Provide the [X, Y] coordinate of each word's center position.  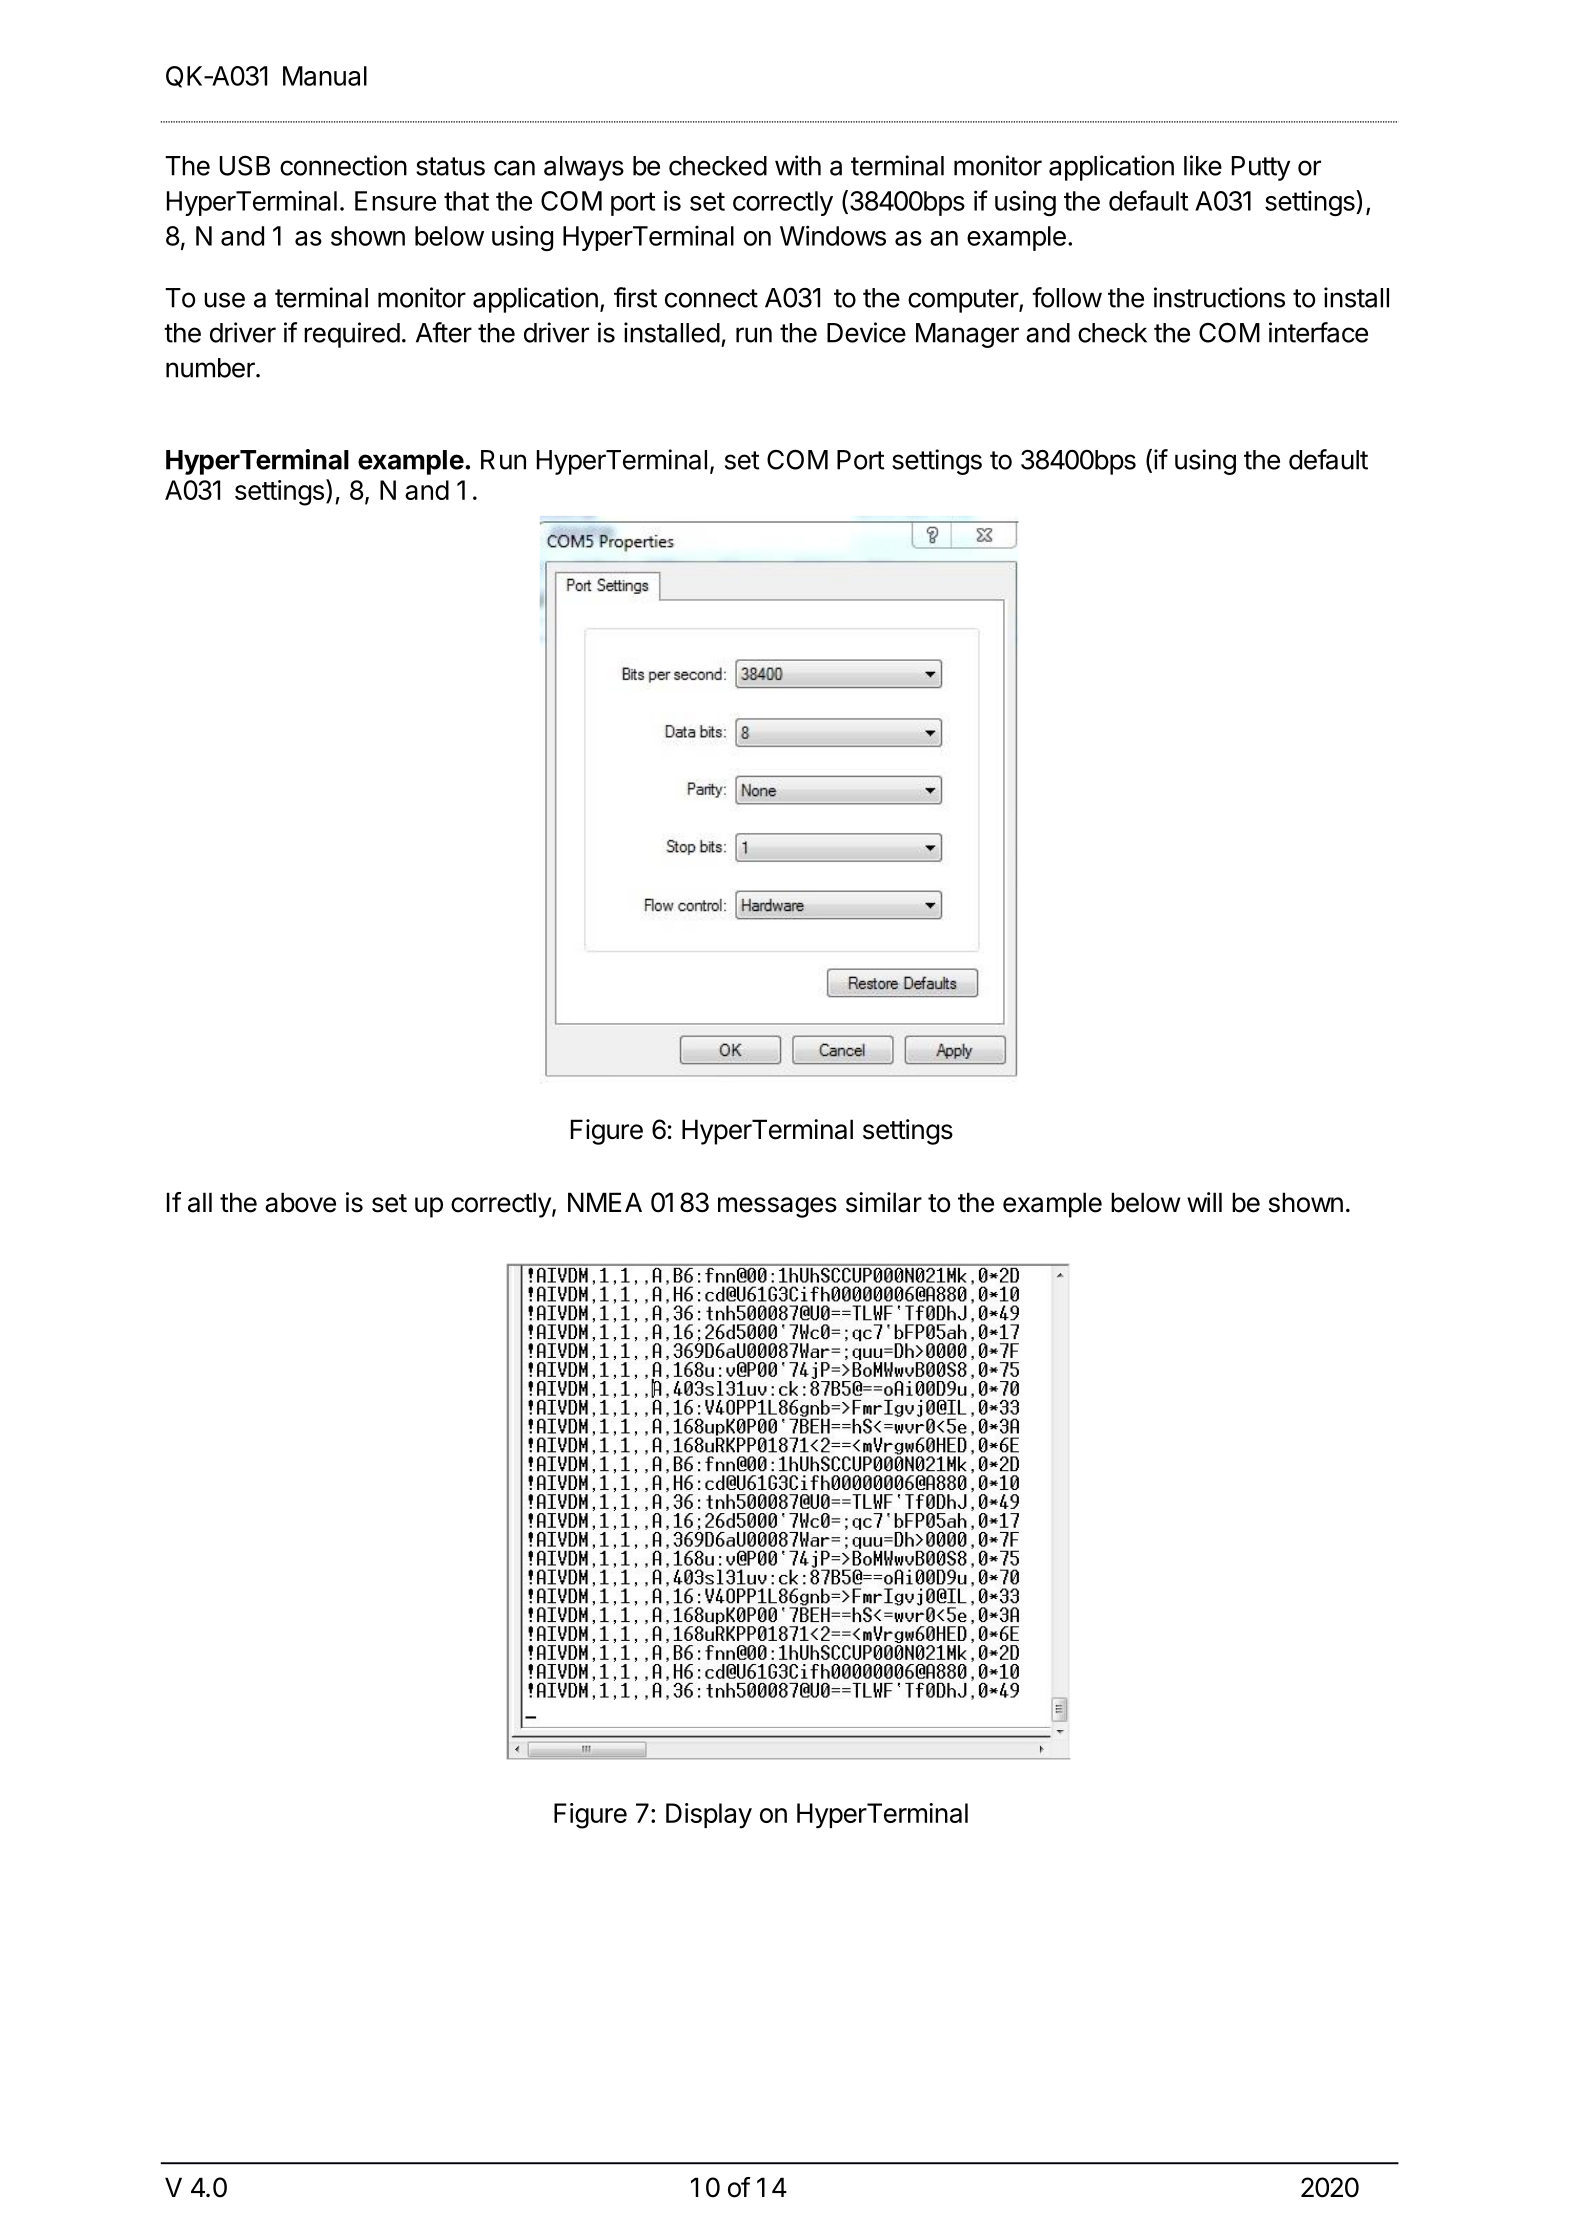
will [1204, 1202]
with [798, 165]
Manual [325, 76]
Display [709, 1816]
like [1203, 165]
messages [777, 1207]
